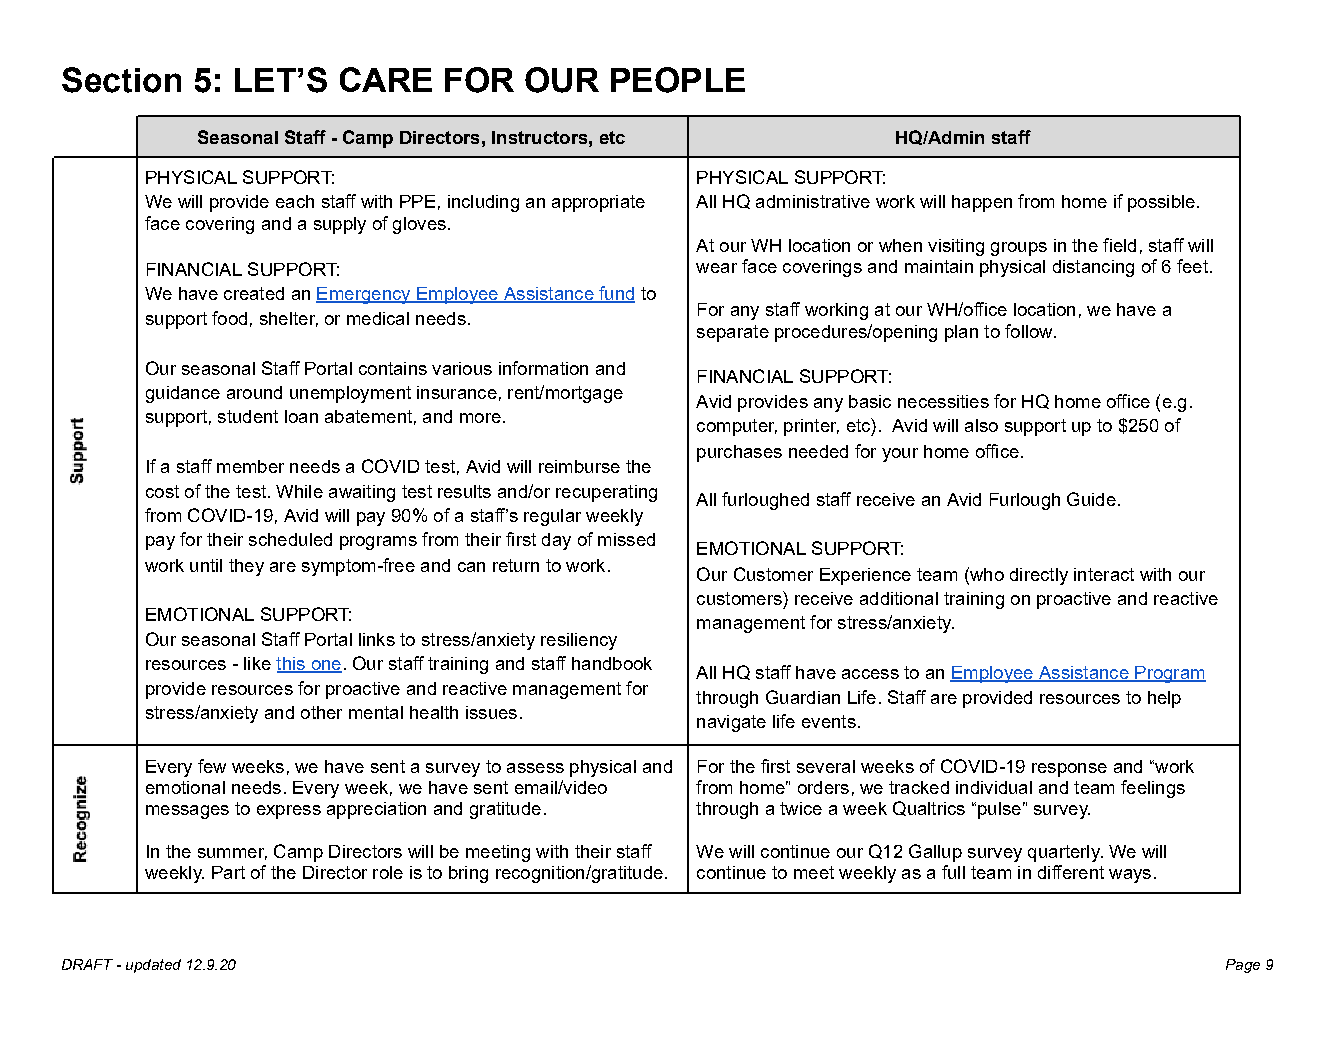 Image resolution: width=1342 pixels, height=1037 pixels. Describe the element at coordinates (153, 966) in the screenshot. I see `updated` at that location.
